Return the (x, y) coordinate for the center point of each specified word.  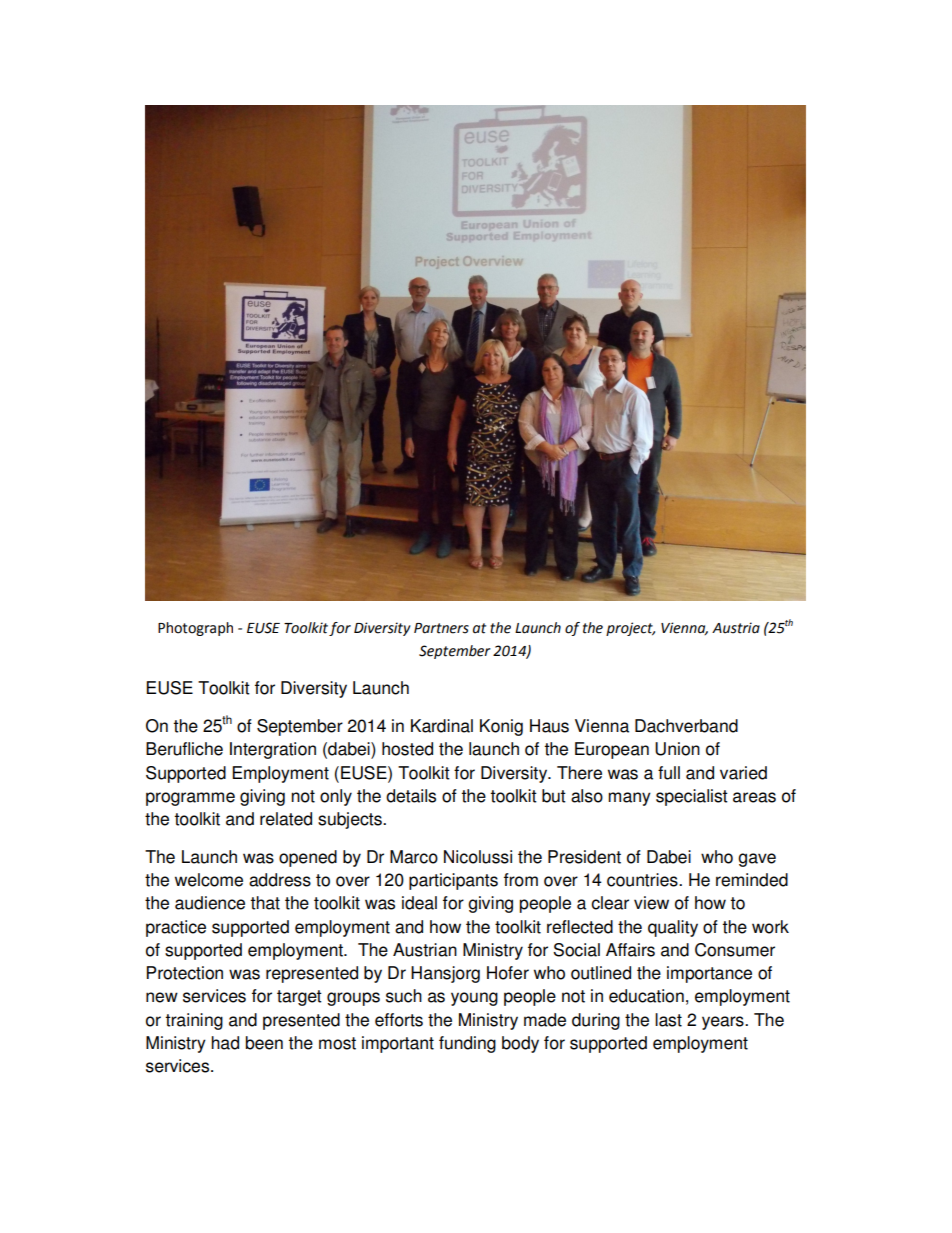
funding (467, 1044)
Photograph (195, 629)
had (225, 1043)
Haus (549, 726)
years (724, 1023)
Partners (441, 628)
